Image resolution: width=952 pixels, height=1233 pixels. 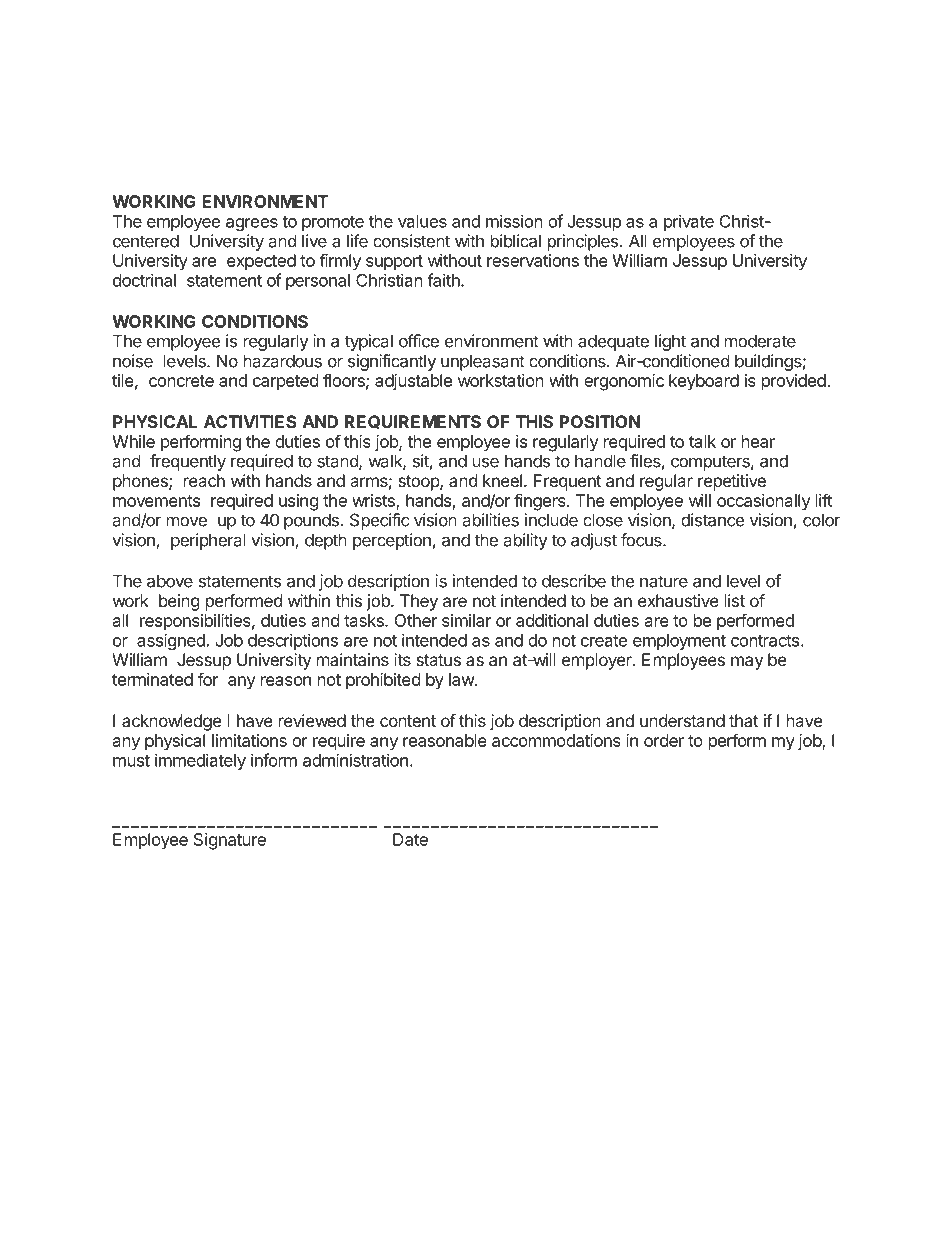 What do you see at coordinates (664, 740) in the screenshot?
I see `order` at bounding box center [664, 740].
